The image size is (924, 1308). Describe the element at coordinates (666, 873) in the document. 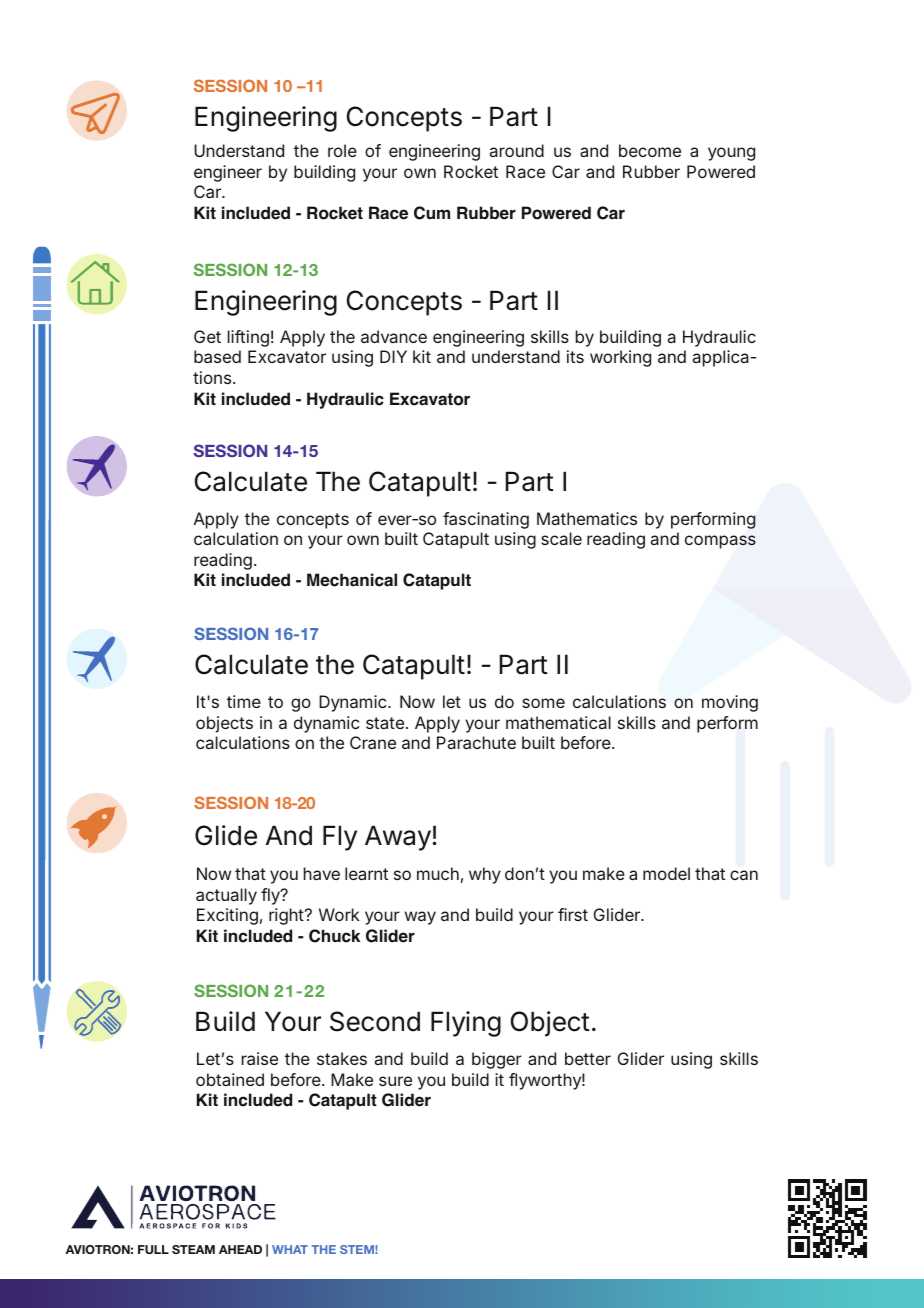

I see `model` at that location.
